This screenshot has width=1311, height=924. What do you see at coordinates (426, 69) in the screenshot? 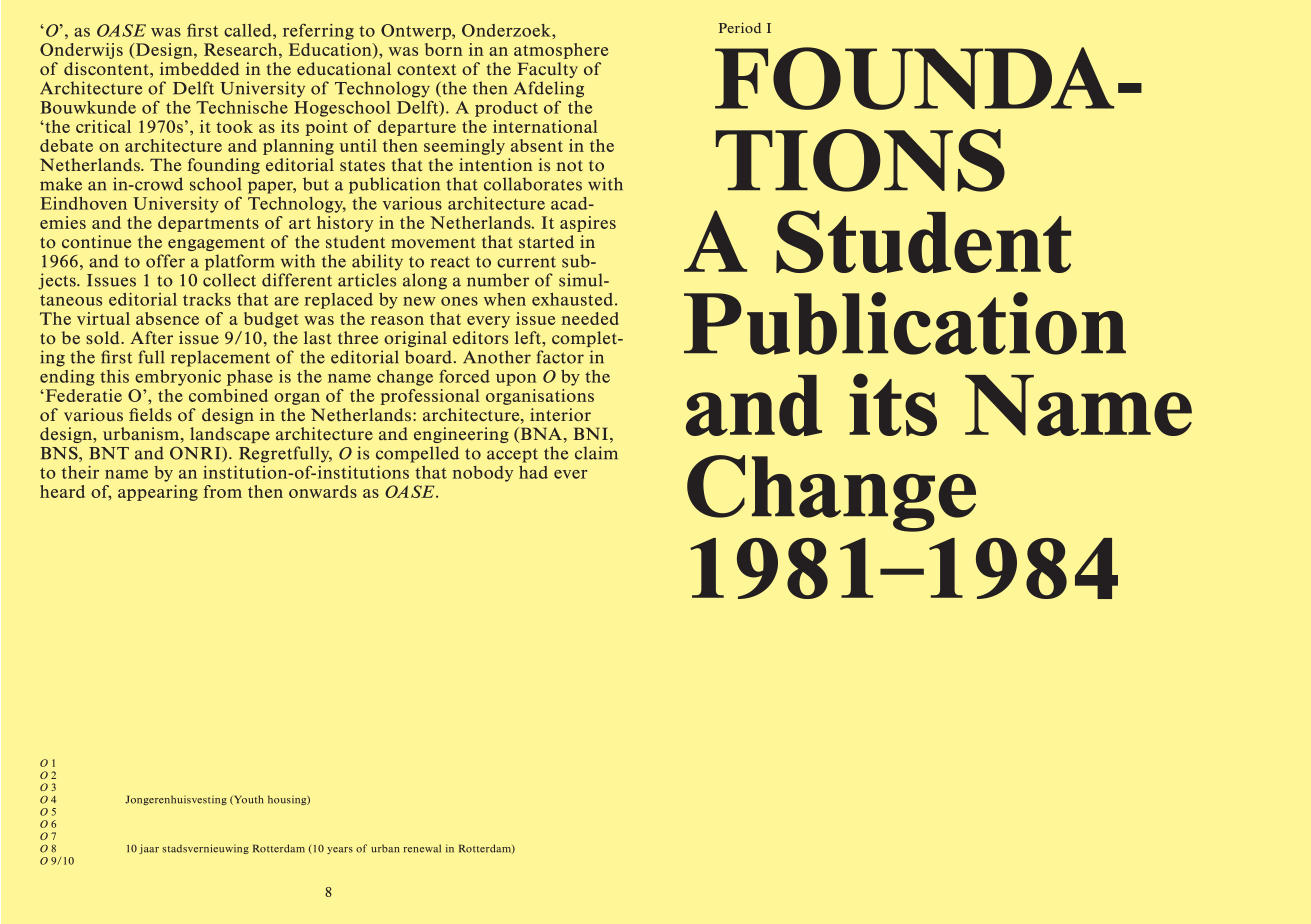
I see `context` at bounding box center [426, 69].
